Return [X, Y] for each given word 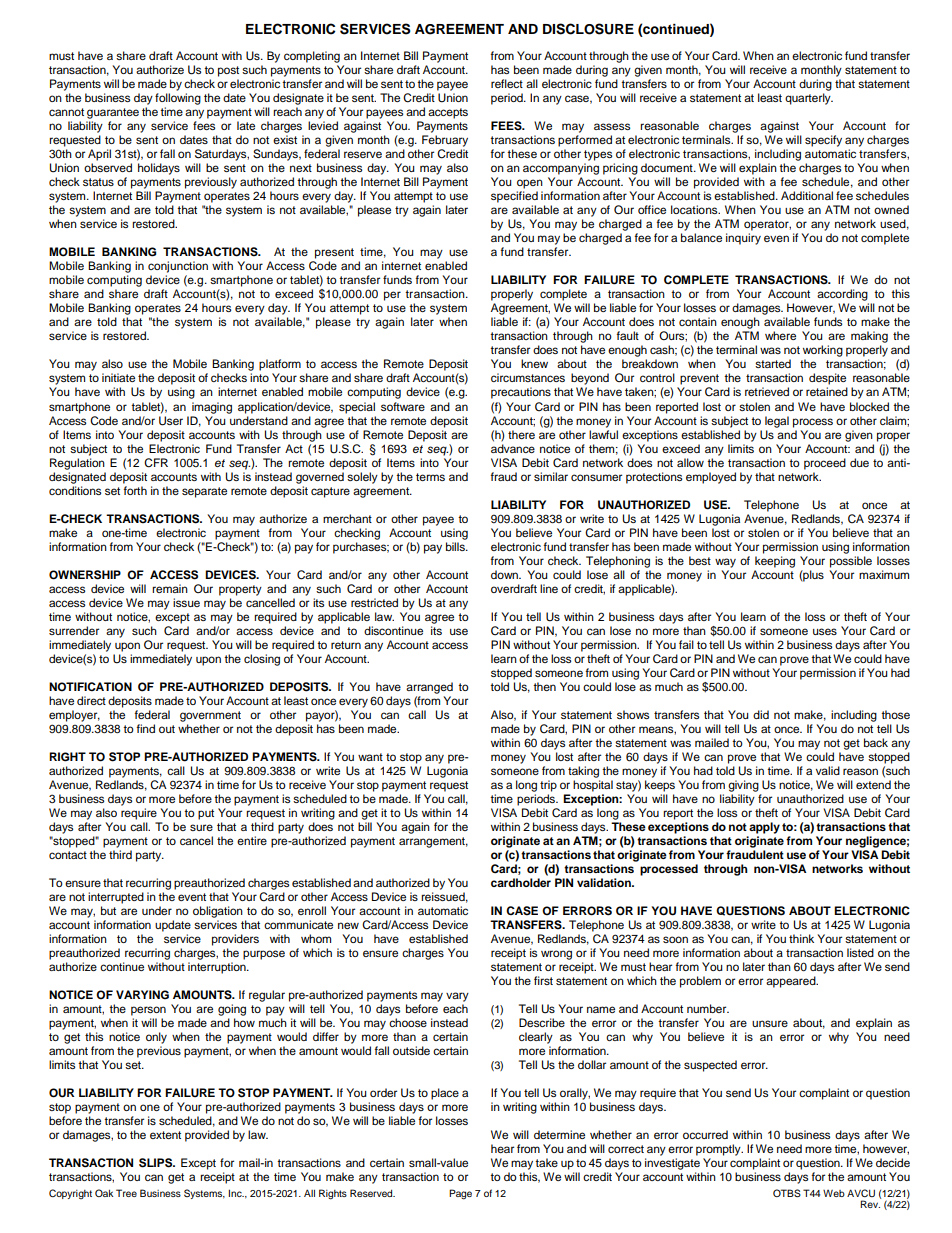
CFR [156, 463]
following [178, 99]
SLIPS [157, 1163]
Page [460, 1194]
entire [252, 840]
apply [764, 828]
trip [548, 786]
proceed [825, 464]
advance [513, 448]
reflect [507, 83]
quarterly [809, 99]
